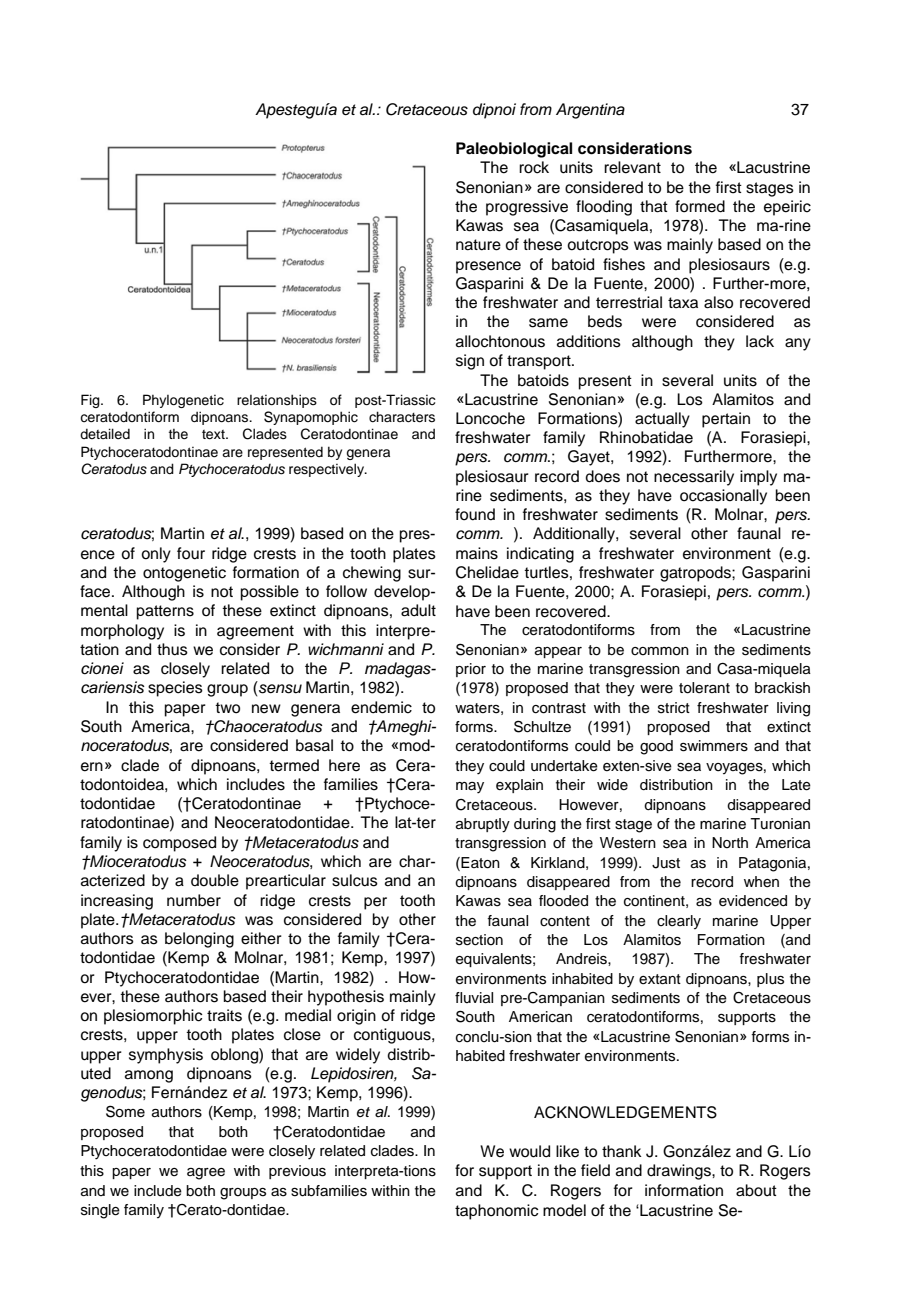 This screenshot has width=911, height=1316. Describe the element at coordinates (704, 688) in the screenshot. I see `tolerant` at that location.
